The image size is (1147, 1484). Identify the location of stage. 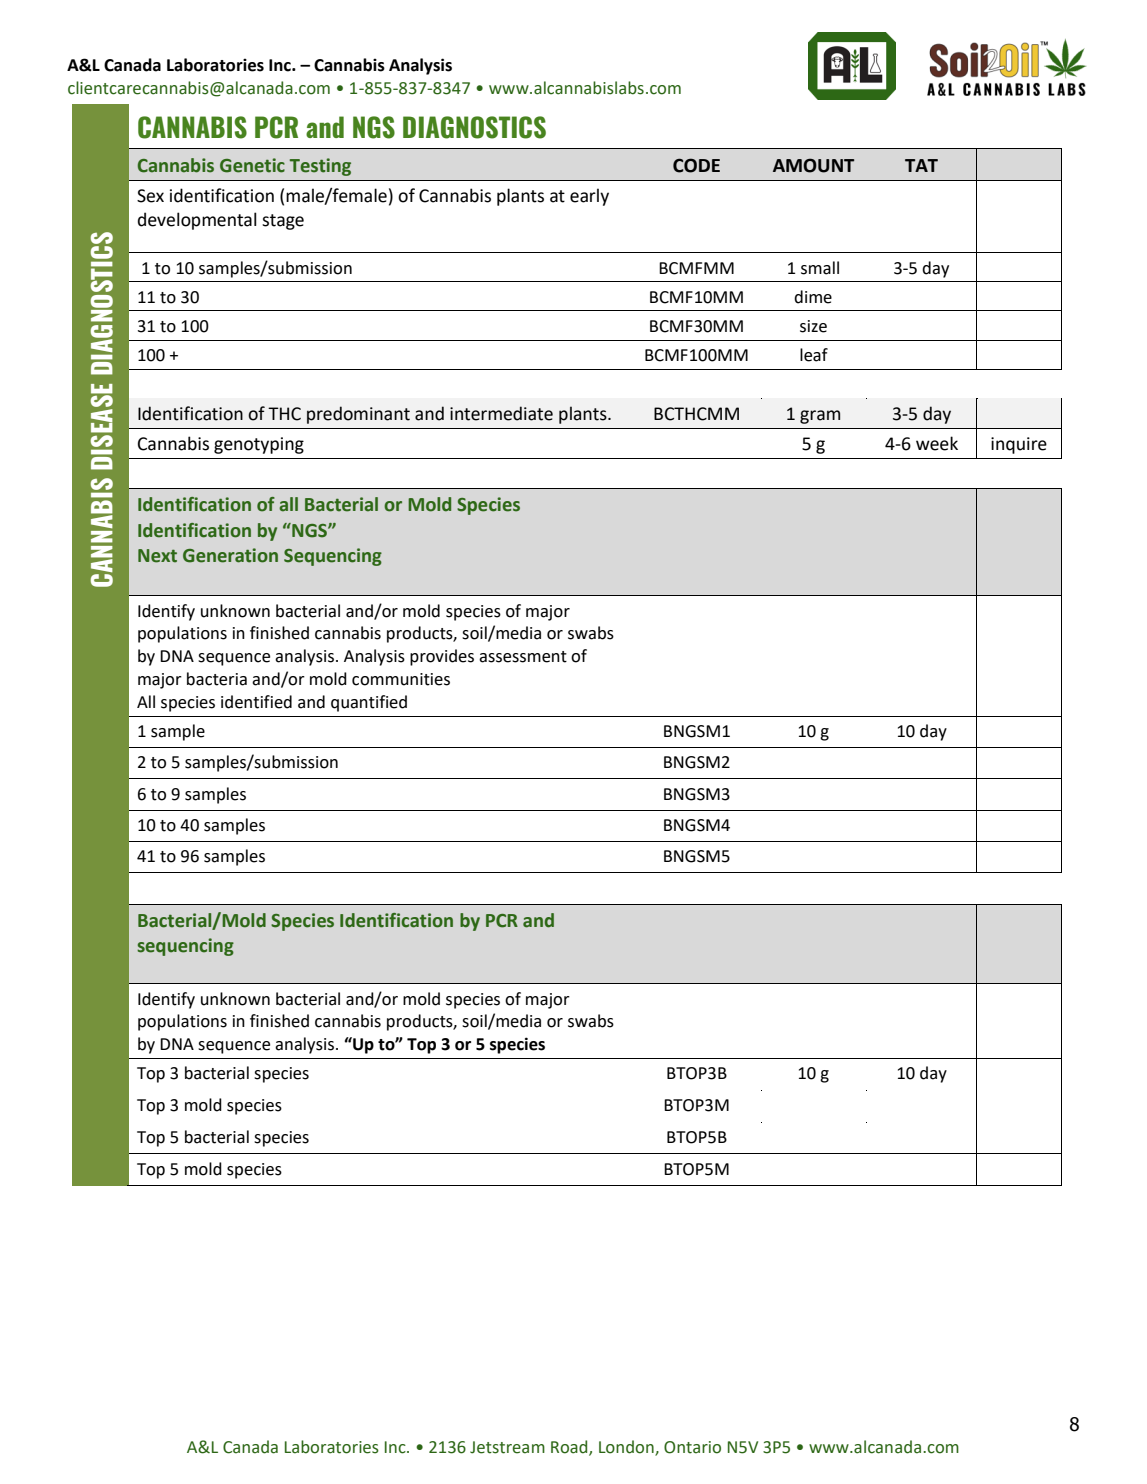
(283, 222).
